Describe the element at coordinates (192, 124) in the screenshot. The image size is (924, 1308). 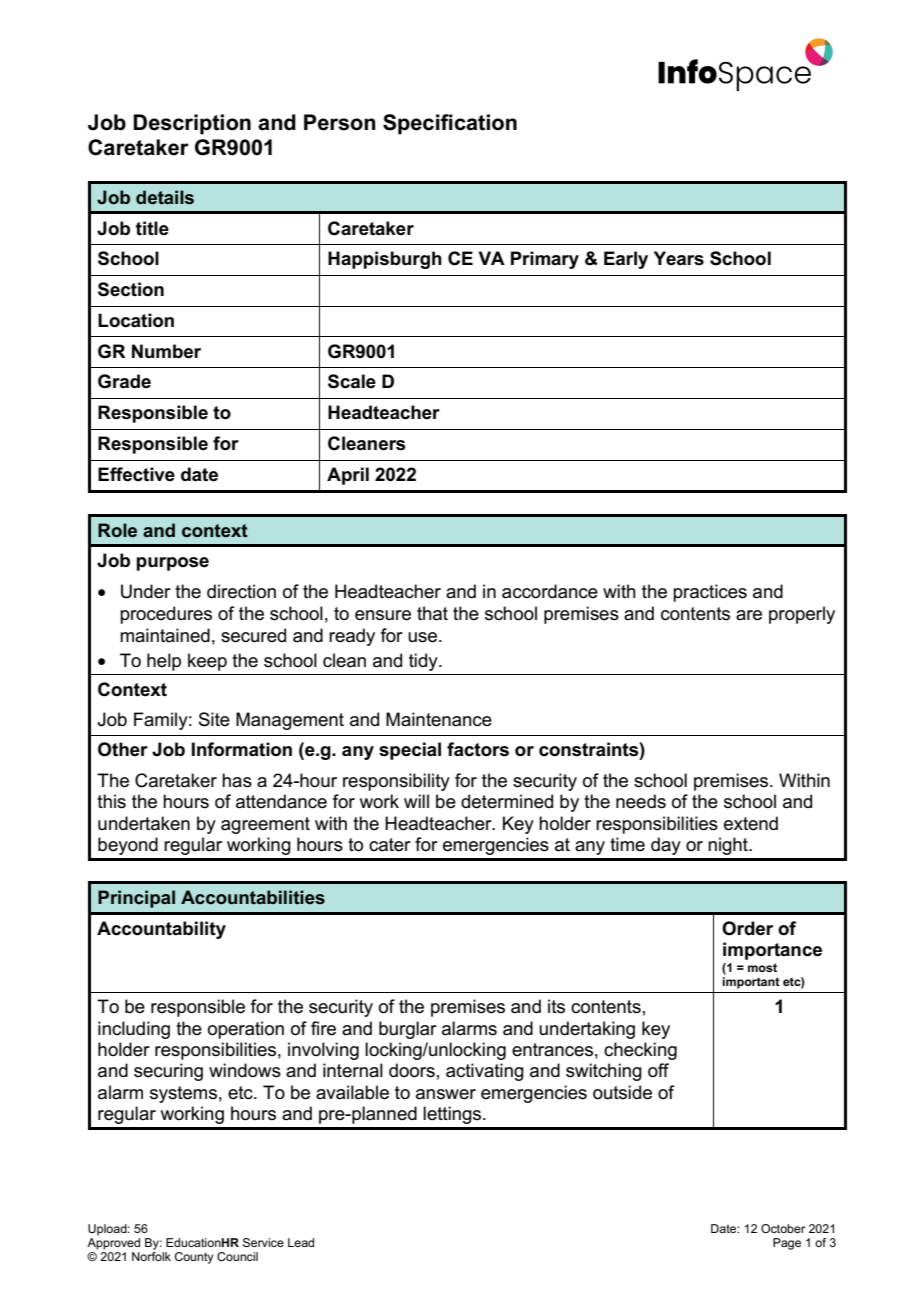
I see `Description` at that location.
